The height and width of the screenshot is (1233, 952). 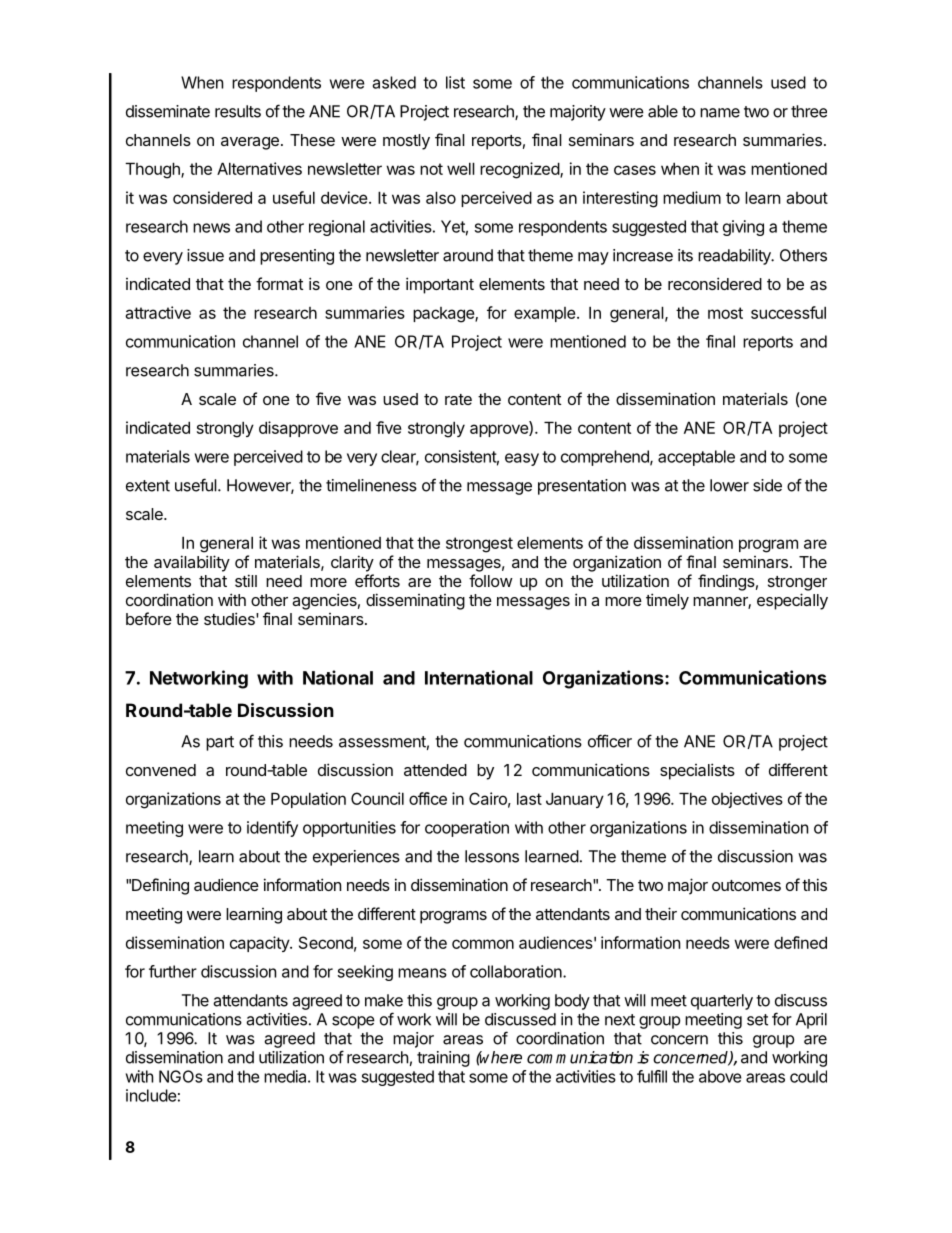 What do you see at coordinates (792, 601) in the screenshot?
I see `especially` at bounding box center [792, 601].
